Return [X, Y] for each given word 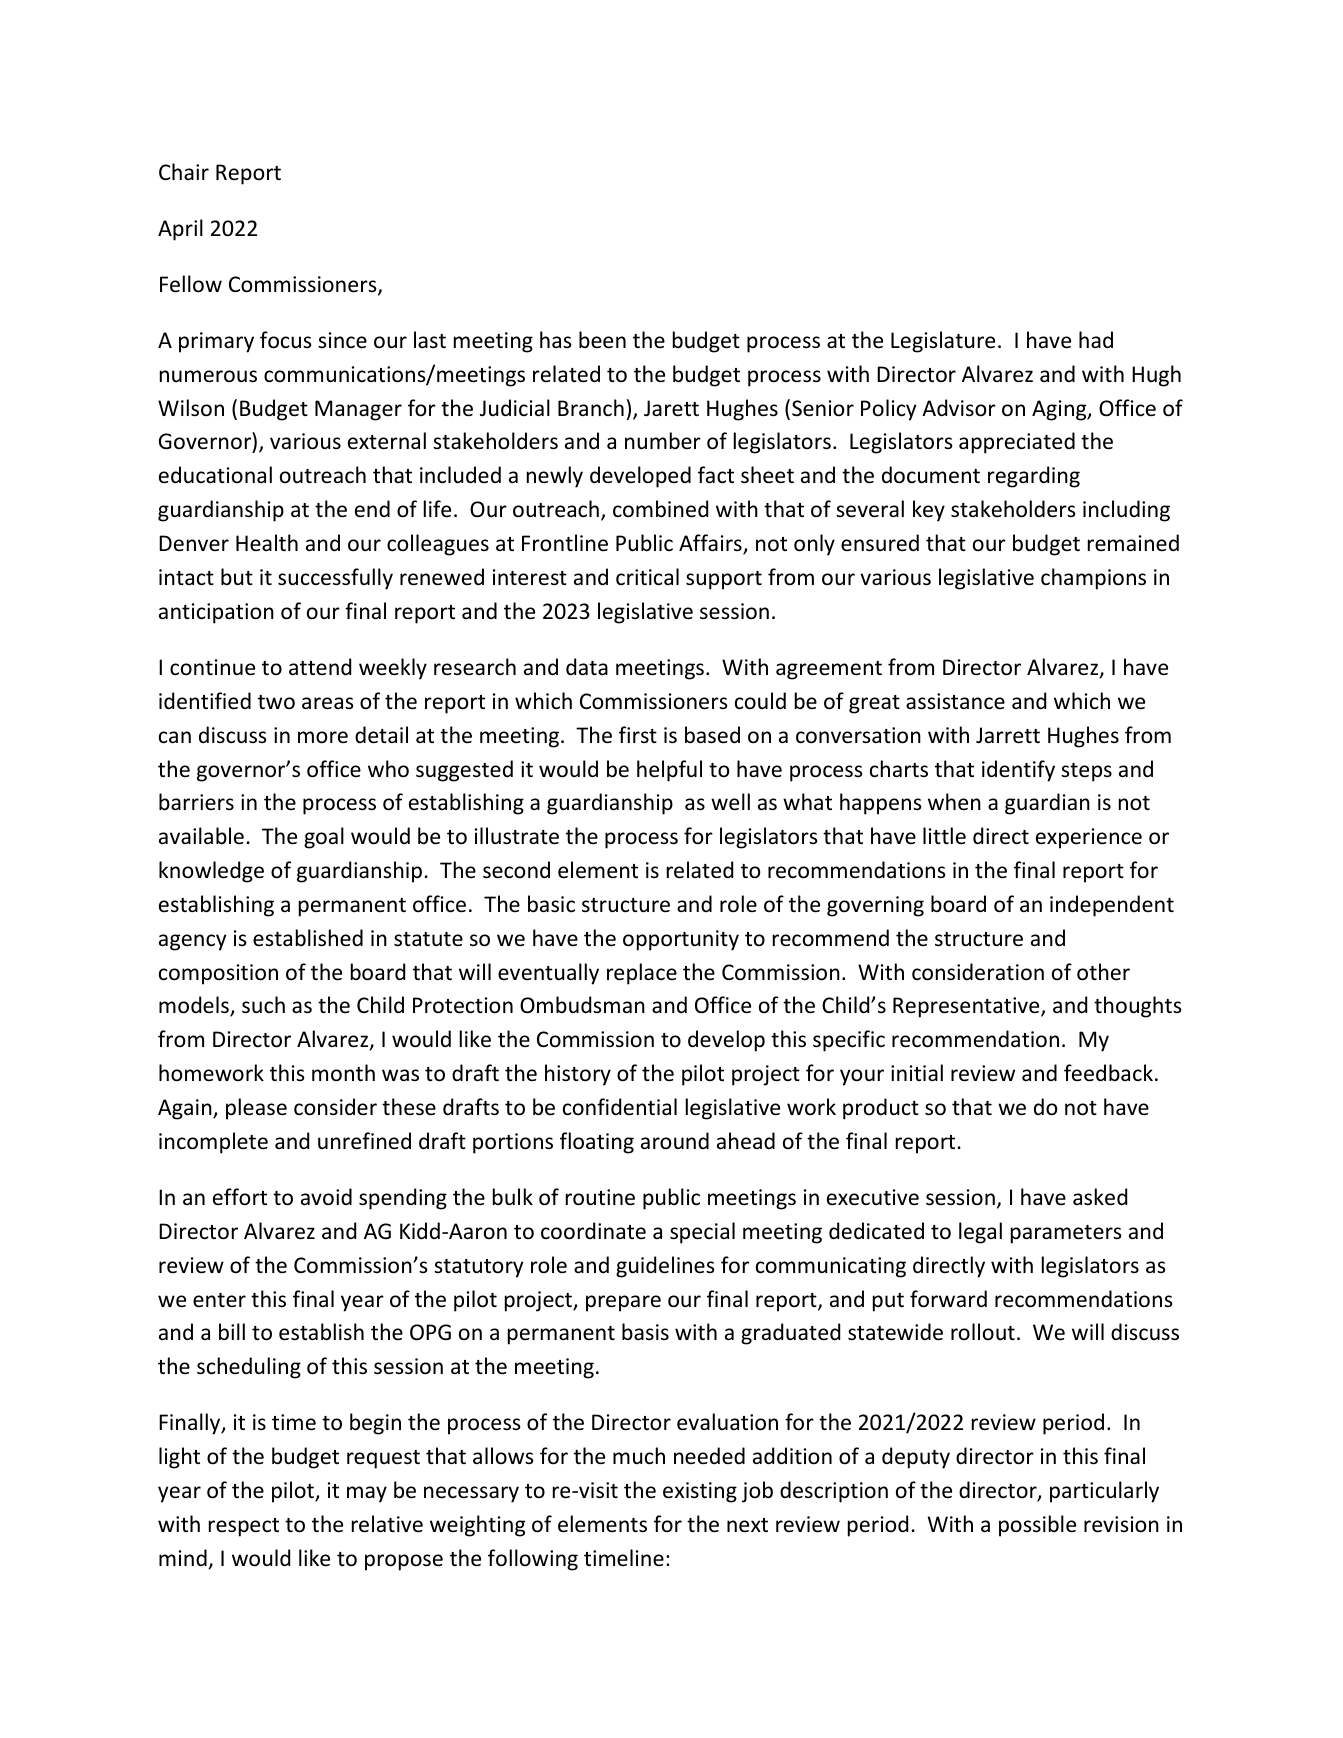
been [602, 340]
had [1096, 339]
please [256, 1109]
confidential [620, 1107]
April [180, 230]
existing [700, 1492]
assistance [955, 701]
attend [320, 666]
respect [244, 1527]
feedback [1108, 1073]
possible [1037, 1526]
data [587, 666]
